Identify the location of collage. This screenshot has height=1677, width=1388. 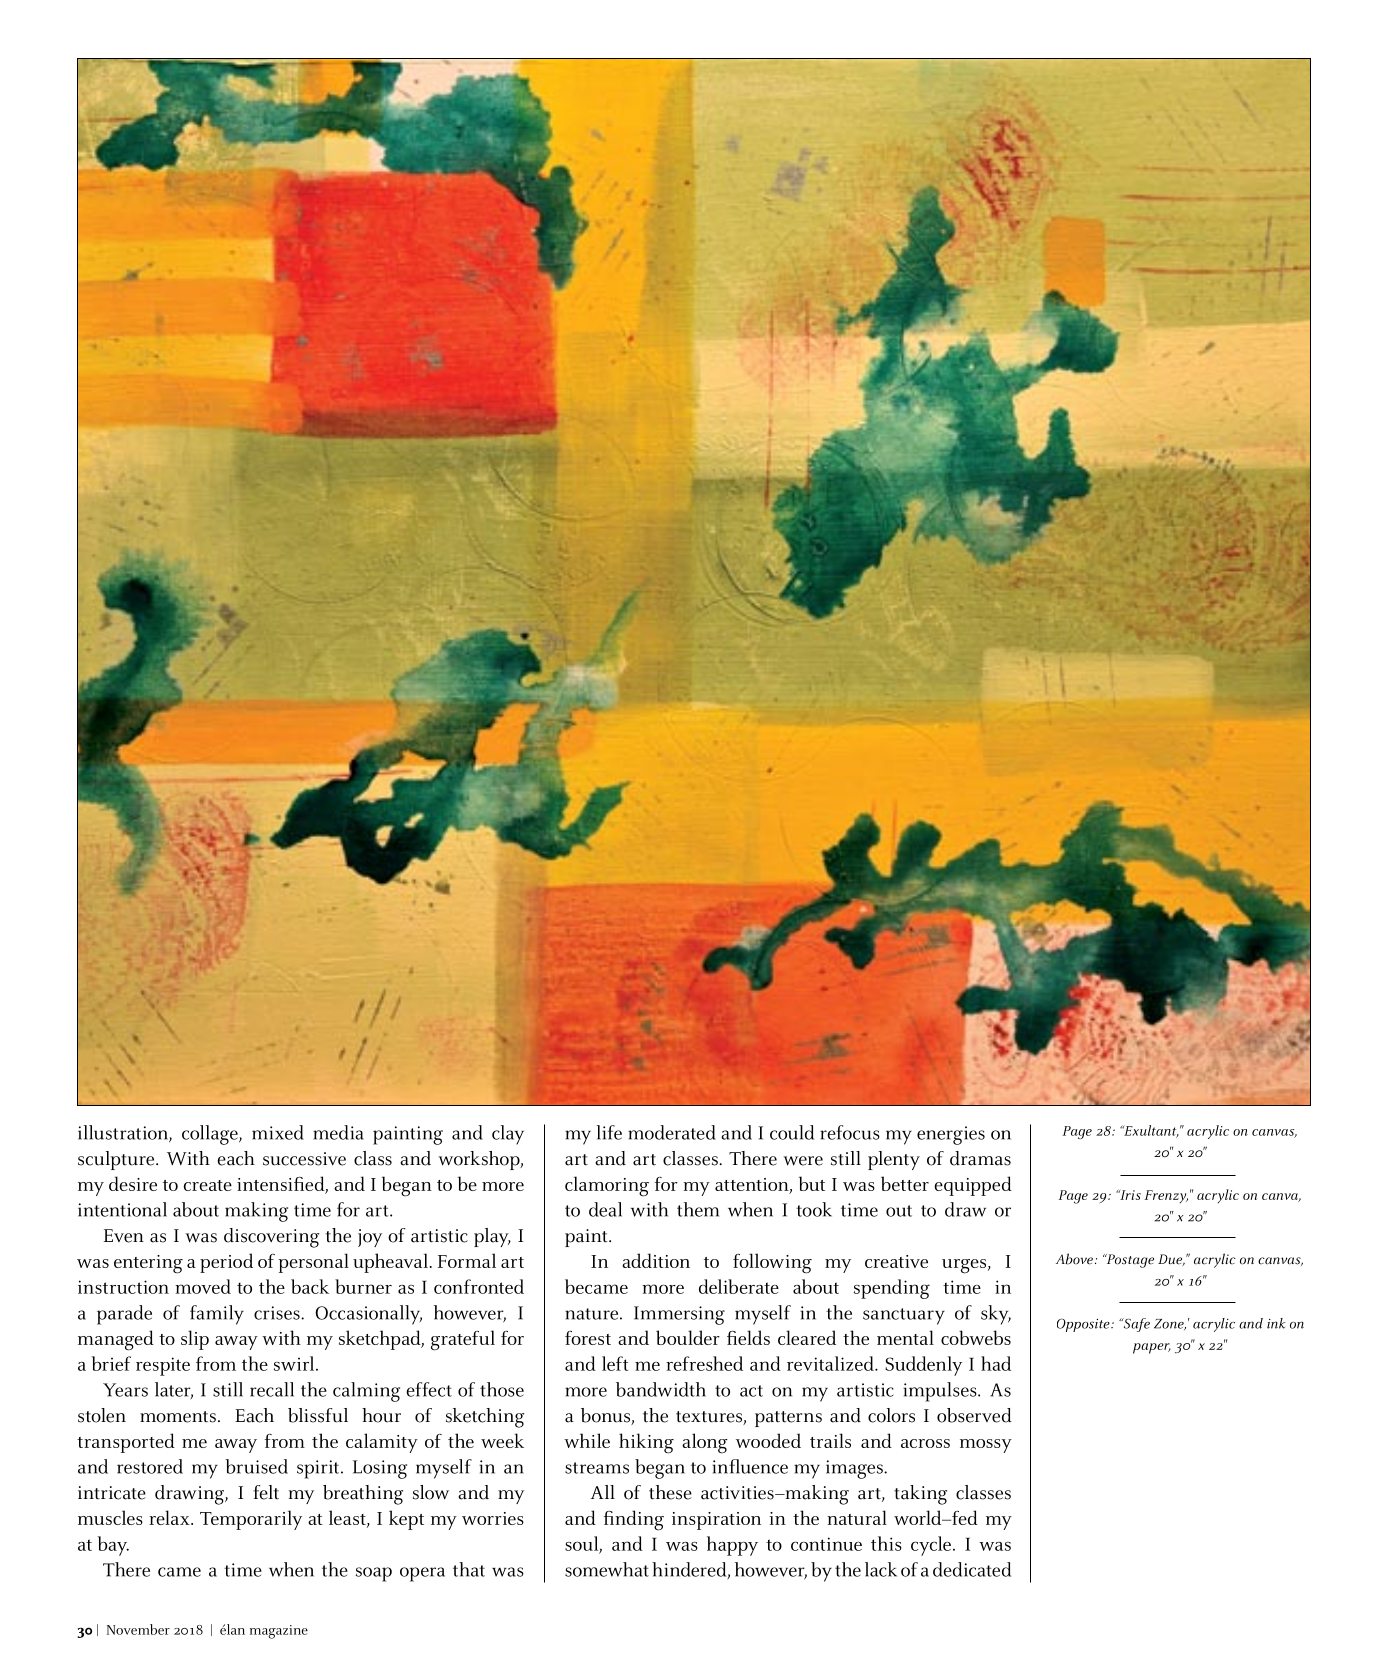
(211, 1135).
